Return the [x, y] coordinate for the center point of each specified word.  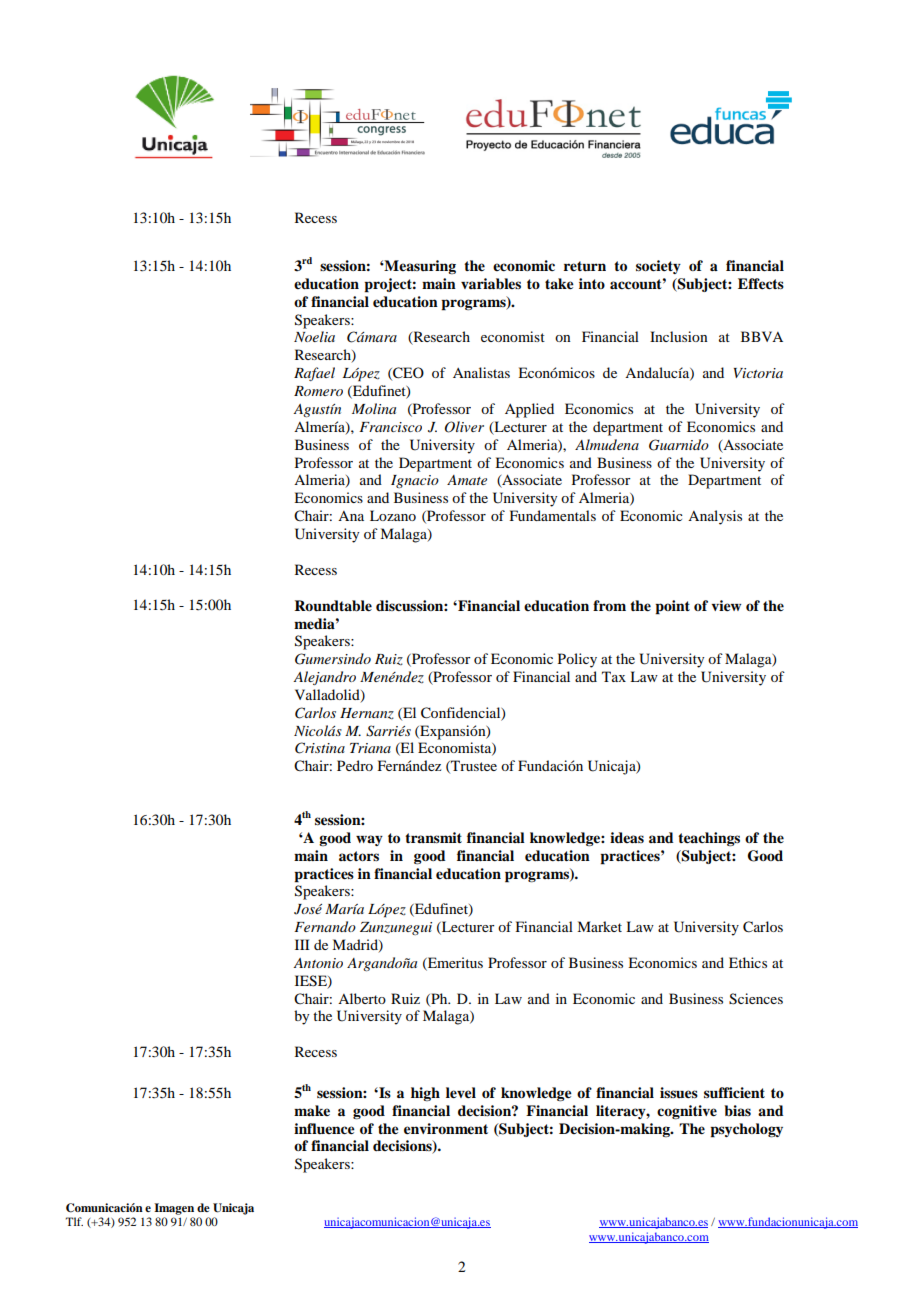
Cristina [320, 748]
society [658, 267]
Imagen [174, 1209]
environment [446, 1128]
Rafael [314, 374]
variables [491, 283]
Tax [614, 676]
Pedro [355, 765]
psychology [746, 1130]
